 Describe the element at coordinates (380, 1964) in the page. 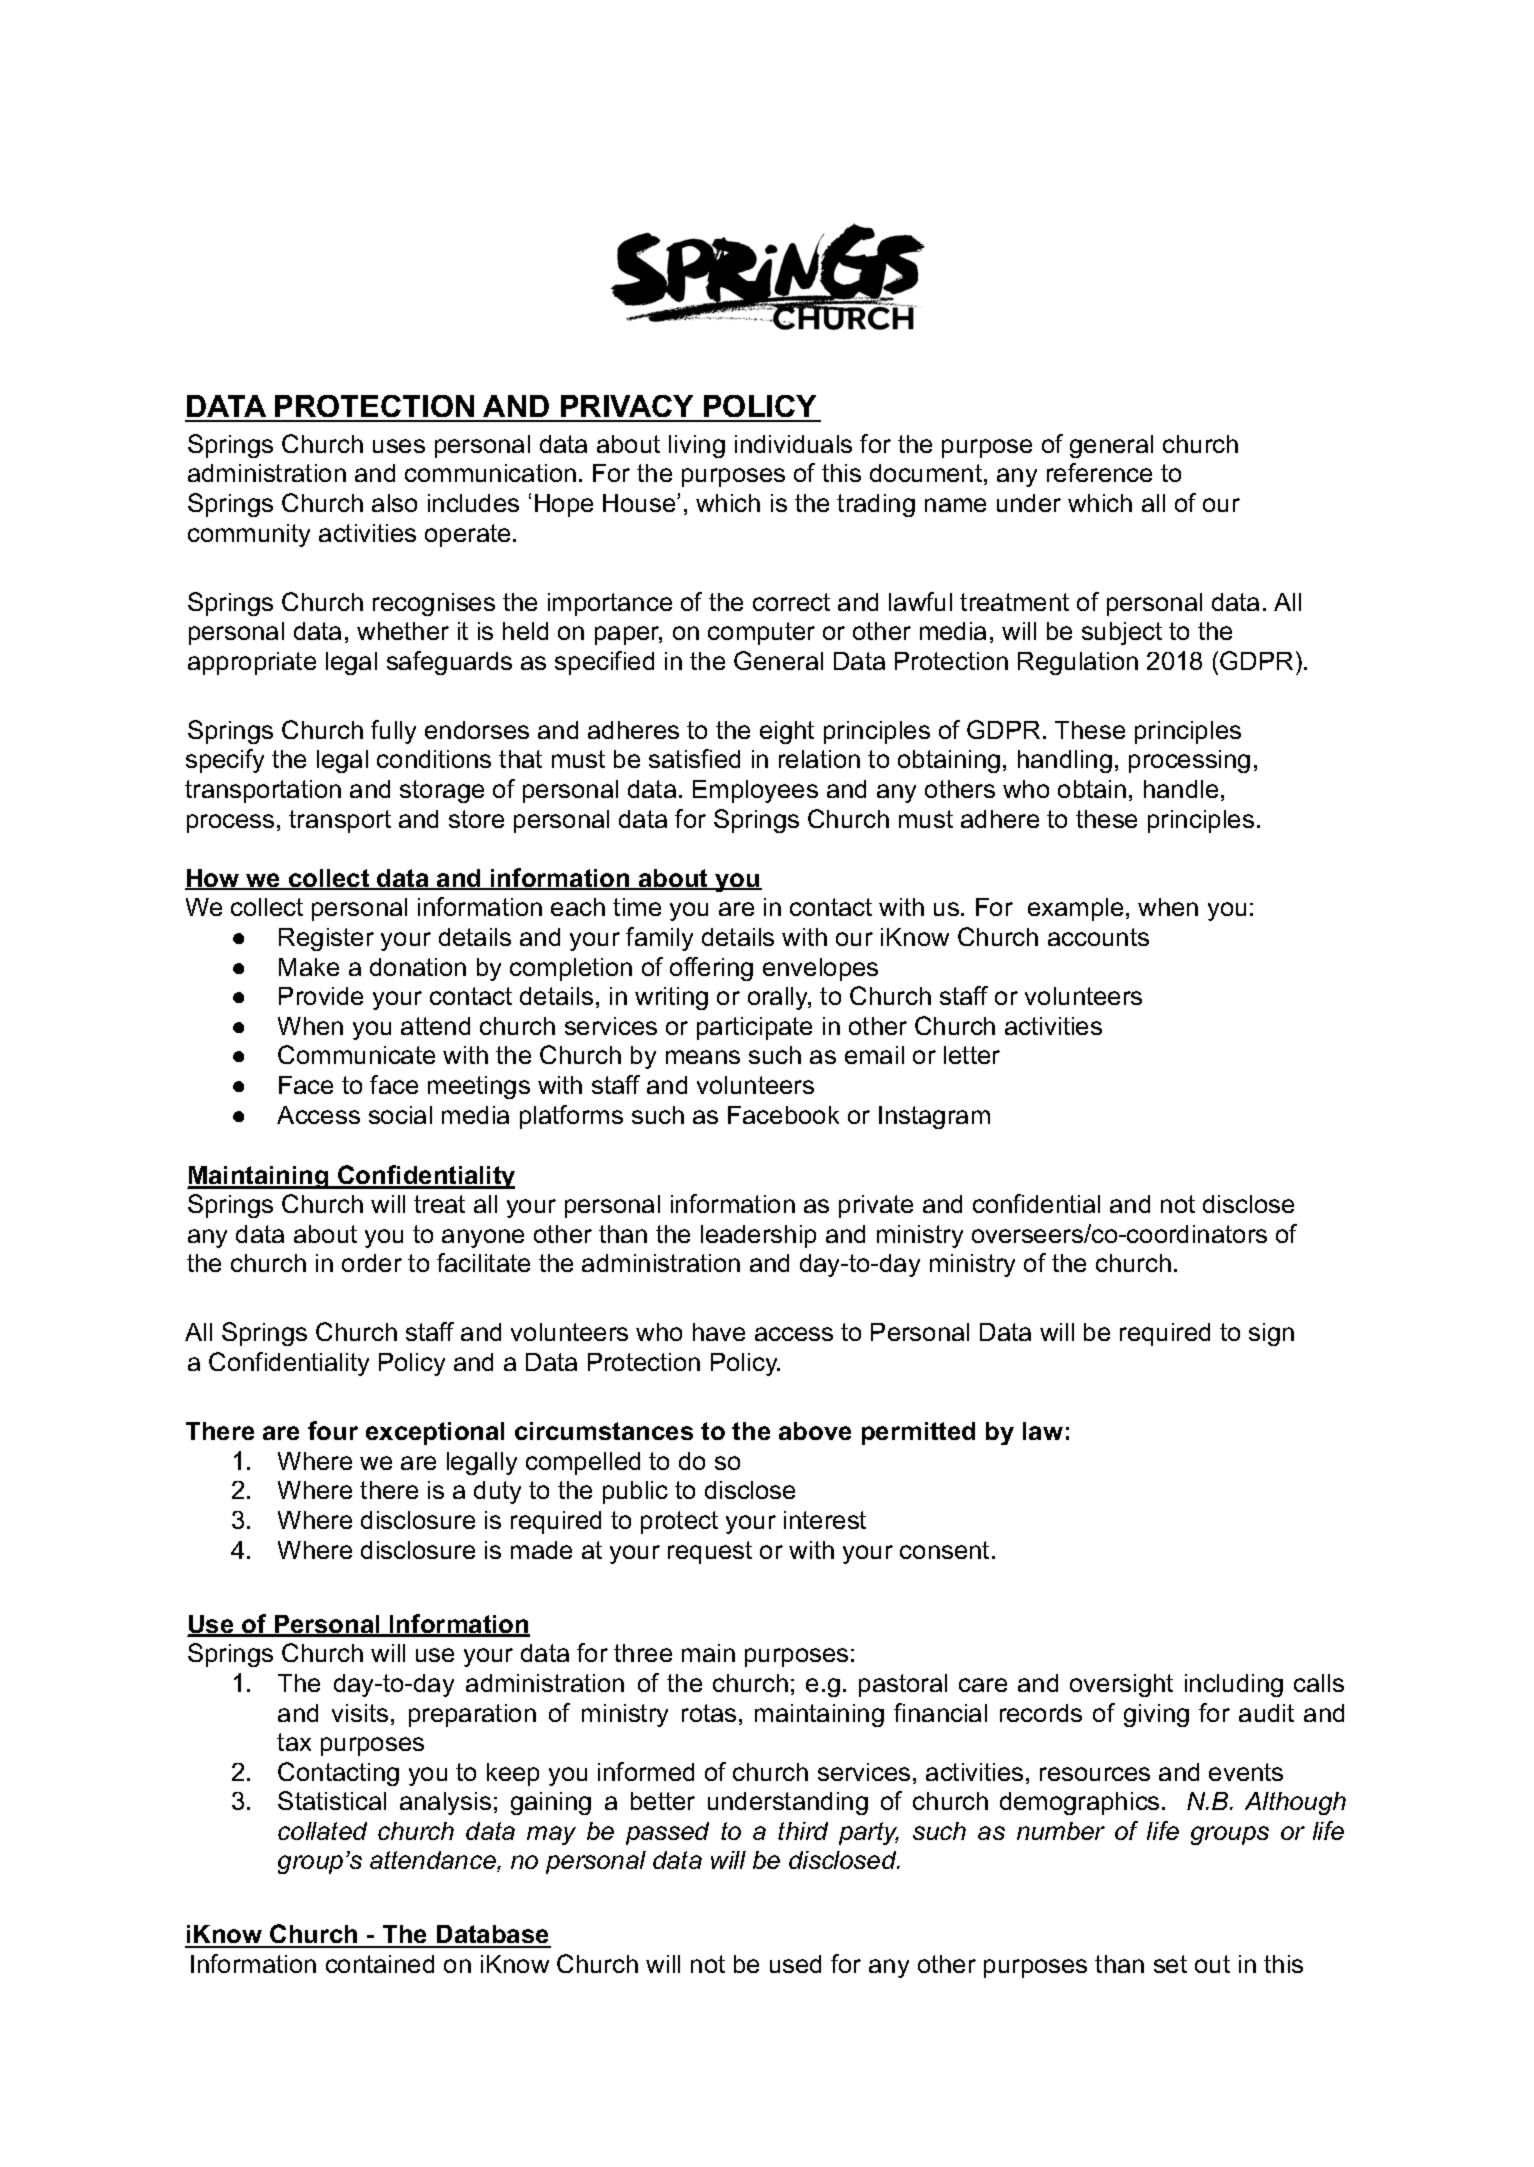

I see `contained` at that location.
